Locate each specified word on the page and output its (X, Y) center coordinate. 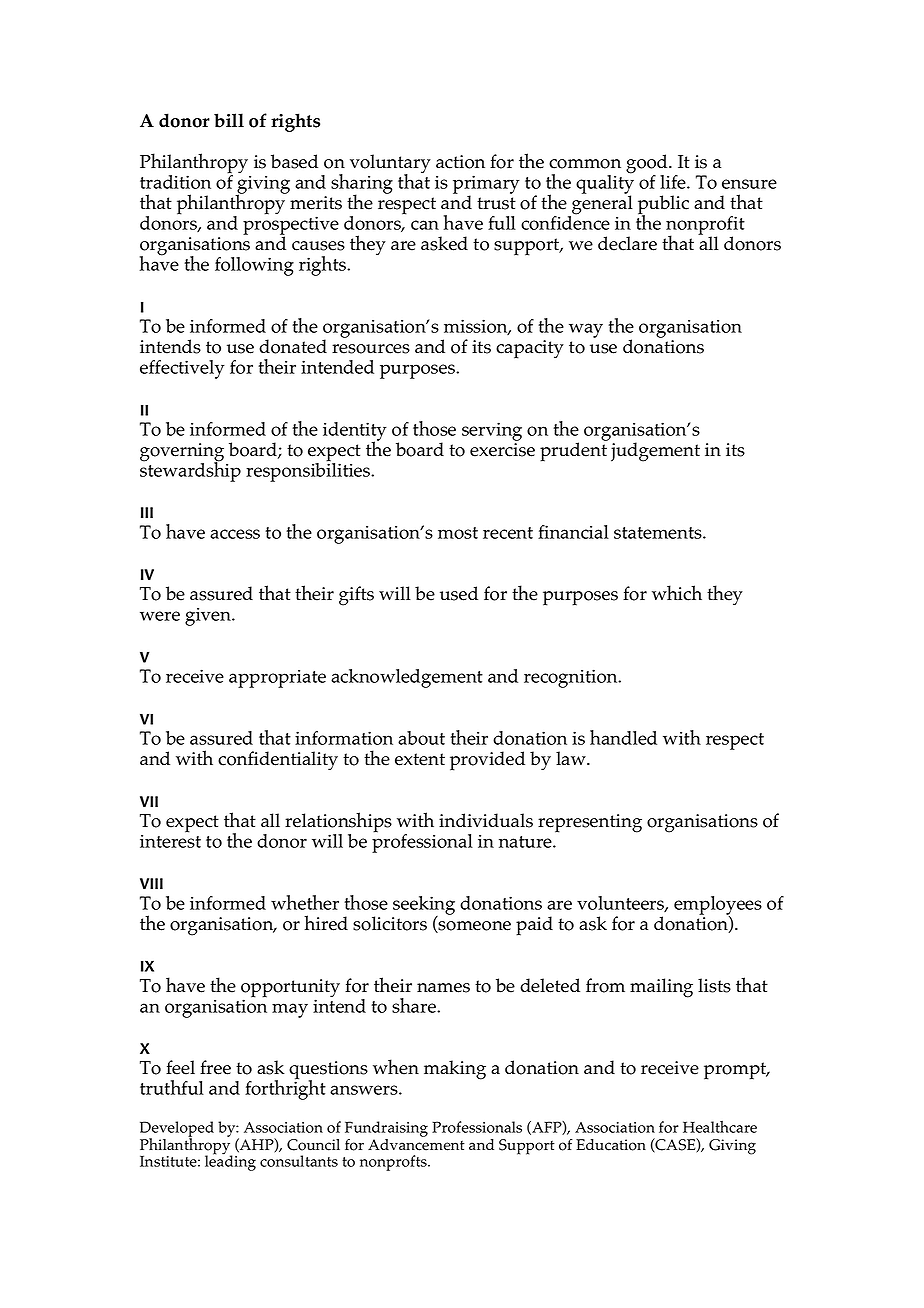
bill (229, 120)
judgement (655, 452)
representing (590, 823)
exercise (502, 450)
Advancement (416, 1145)
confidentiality (278, 760)
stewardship (190, 471)
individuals (486, 820)
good (648, 165)
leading (230, 1162)
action (460, 162)
